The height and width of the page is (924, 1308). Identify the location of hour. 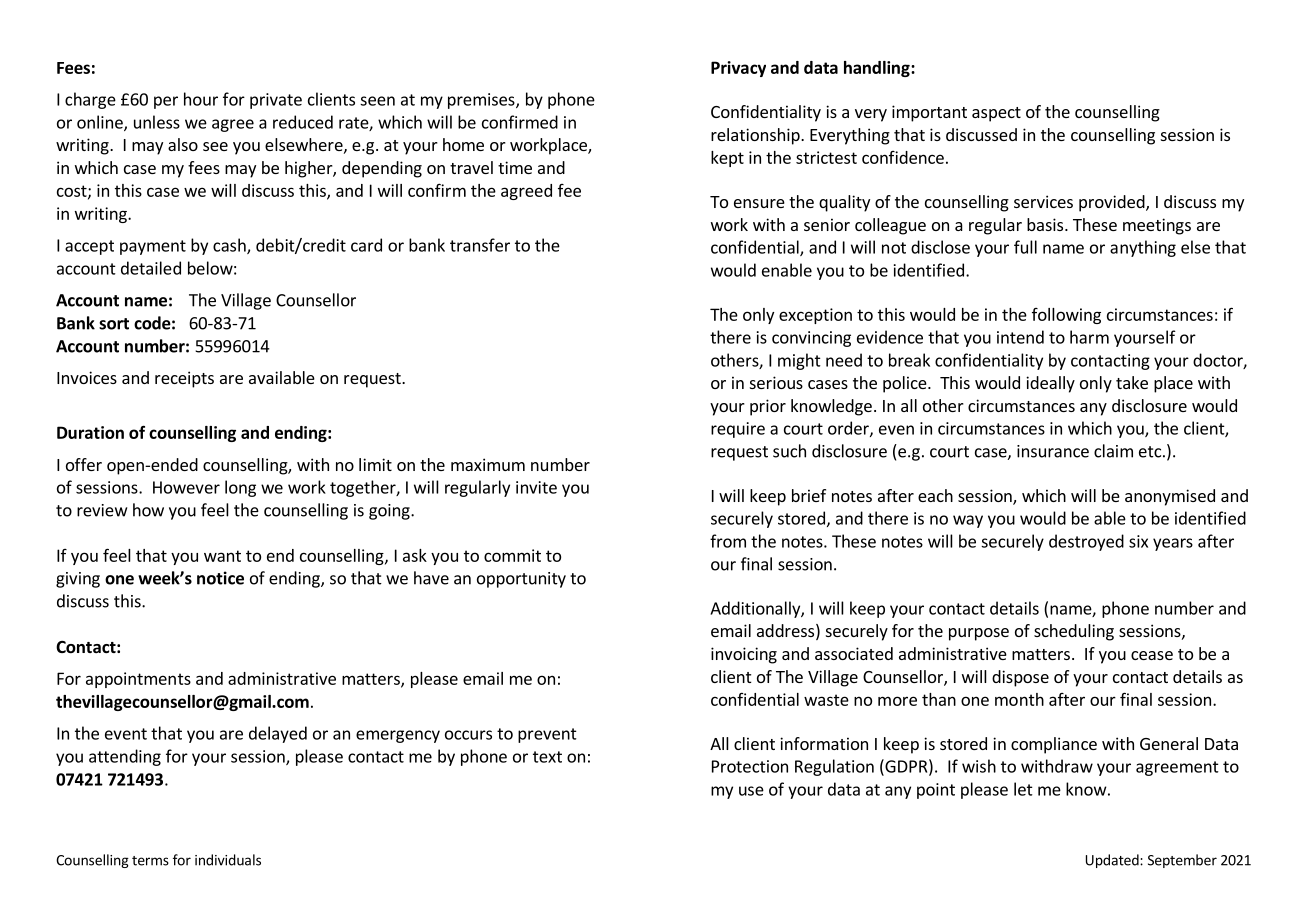
(201, 99).
